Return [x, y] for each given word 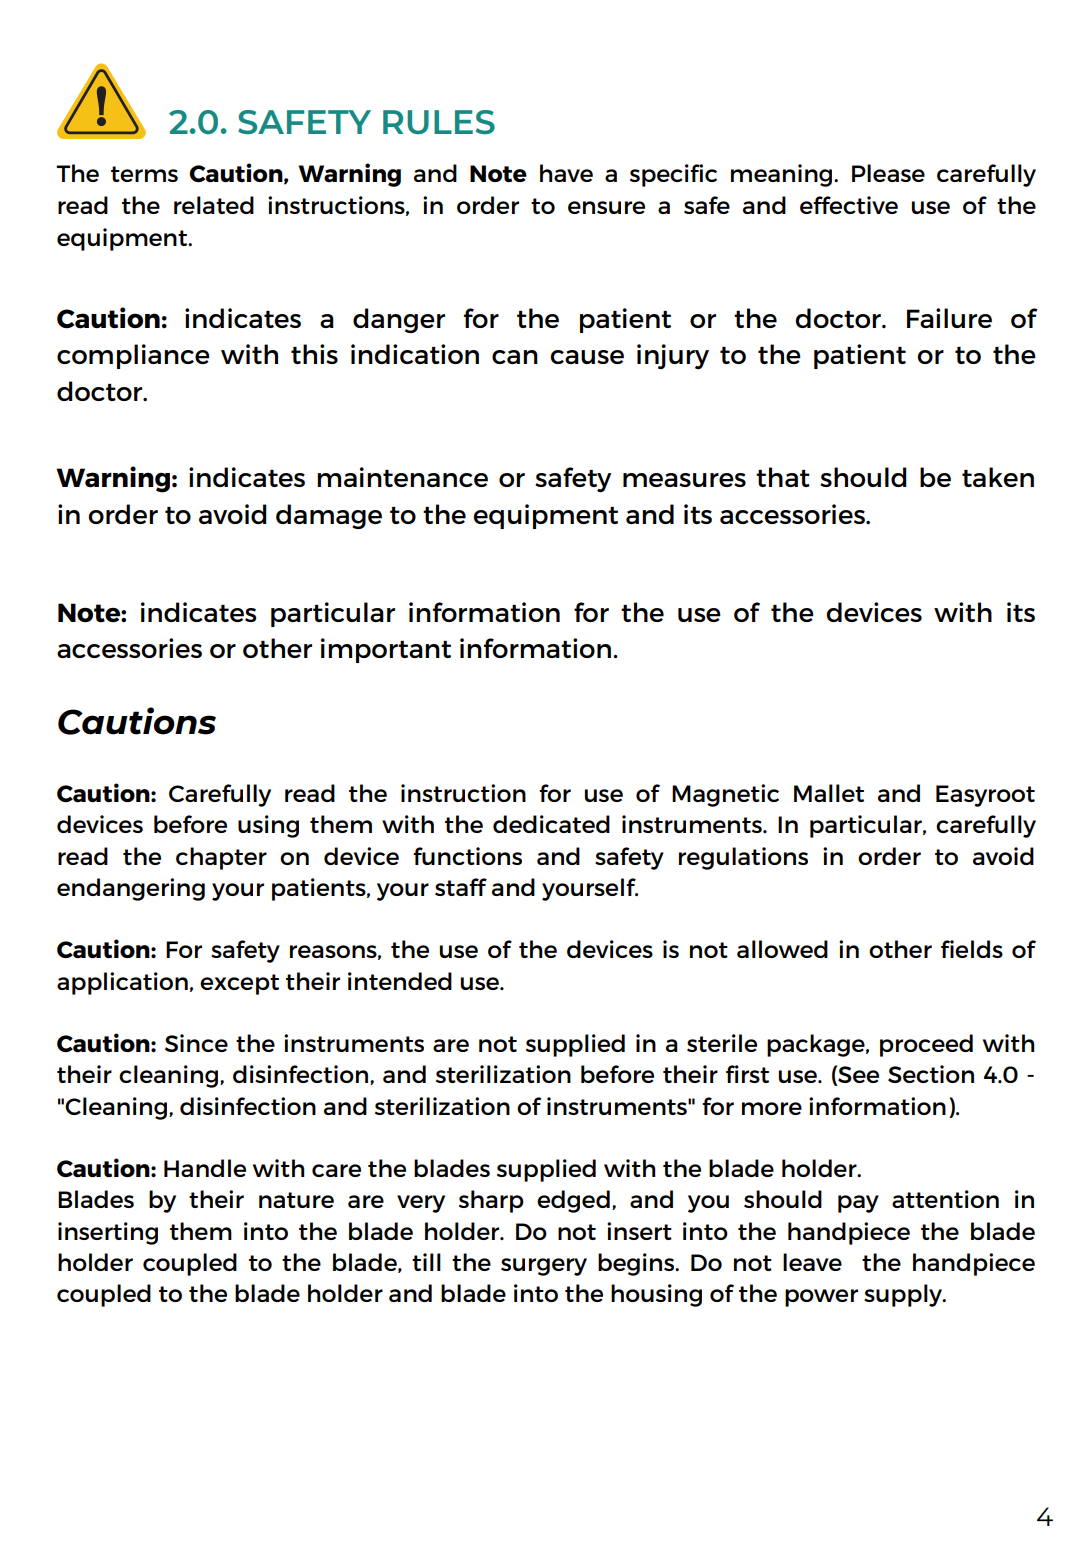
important [386, 650]
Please [888, 173]
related [214, 205]
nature [296, 1200]
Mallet [829, 793]
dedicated [551, 824]
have [566, 173]
